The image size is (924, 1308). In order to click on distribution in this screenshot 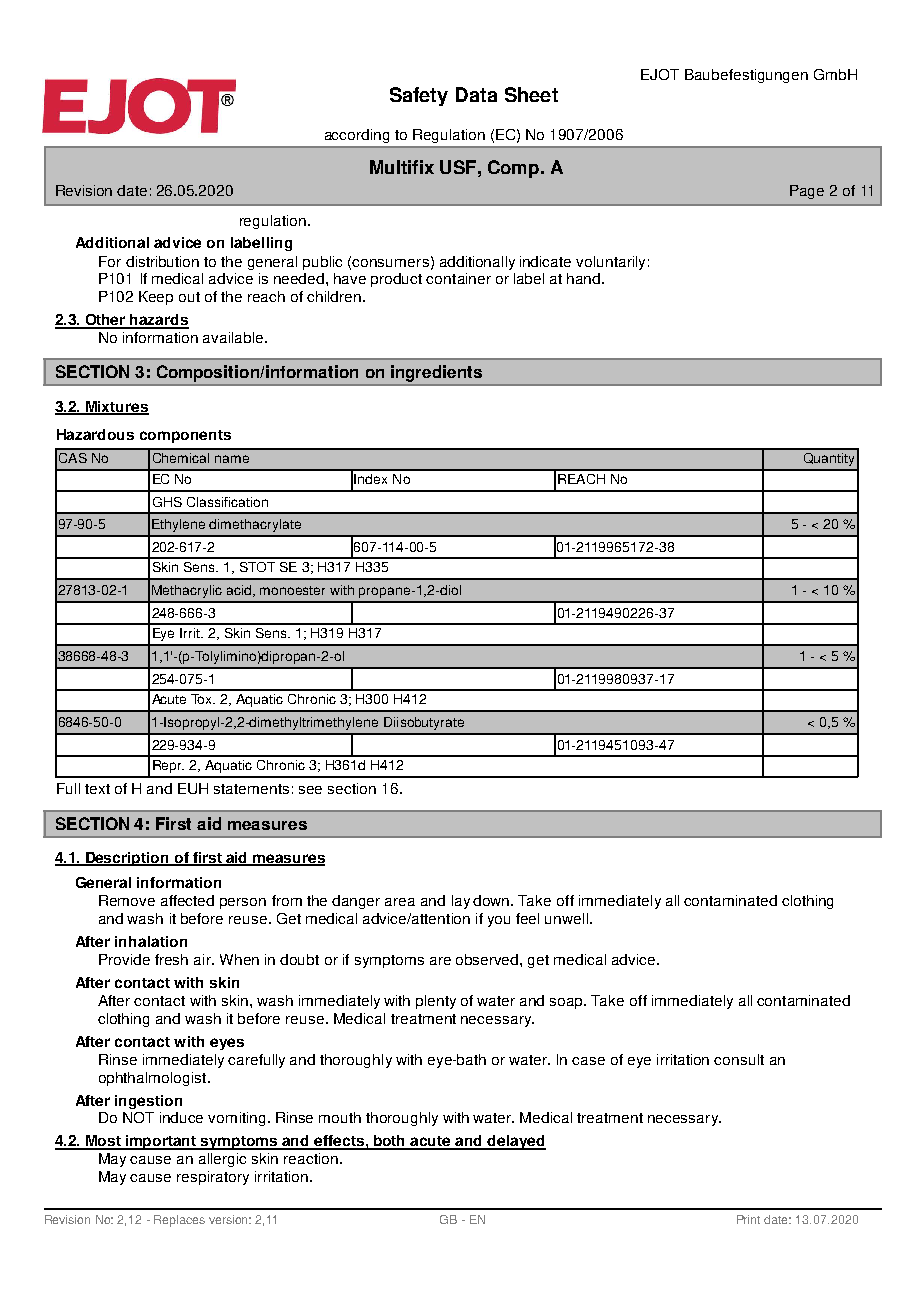, I will do `click(162, 261)`.
